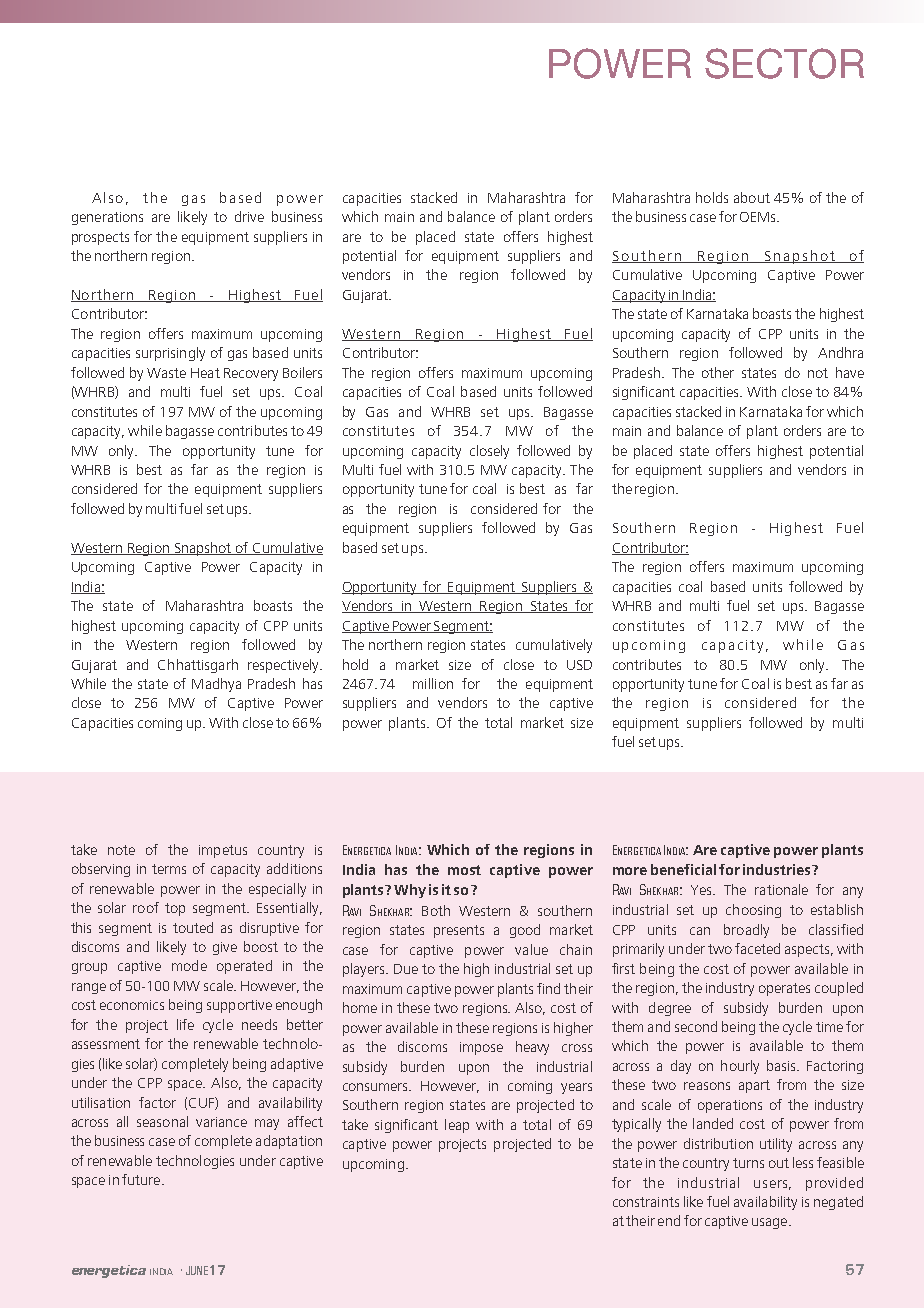 The height and width of the page is (1308, 924). I want to click on leap, so click(457, 1126).
